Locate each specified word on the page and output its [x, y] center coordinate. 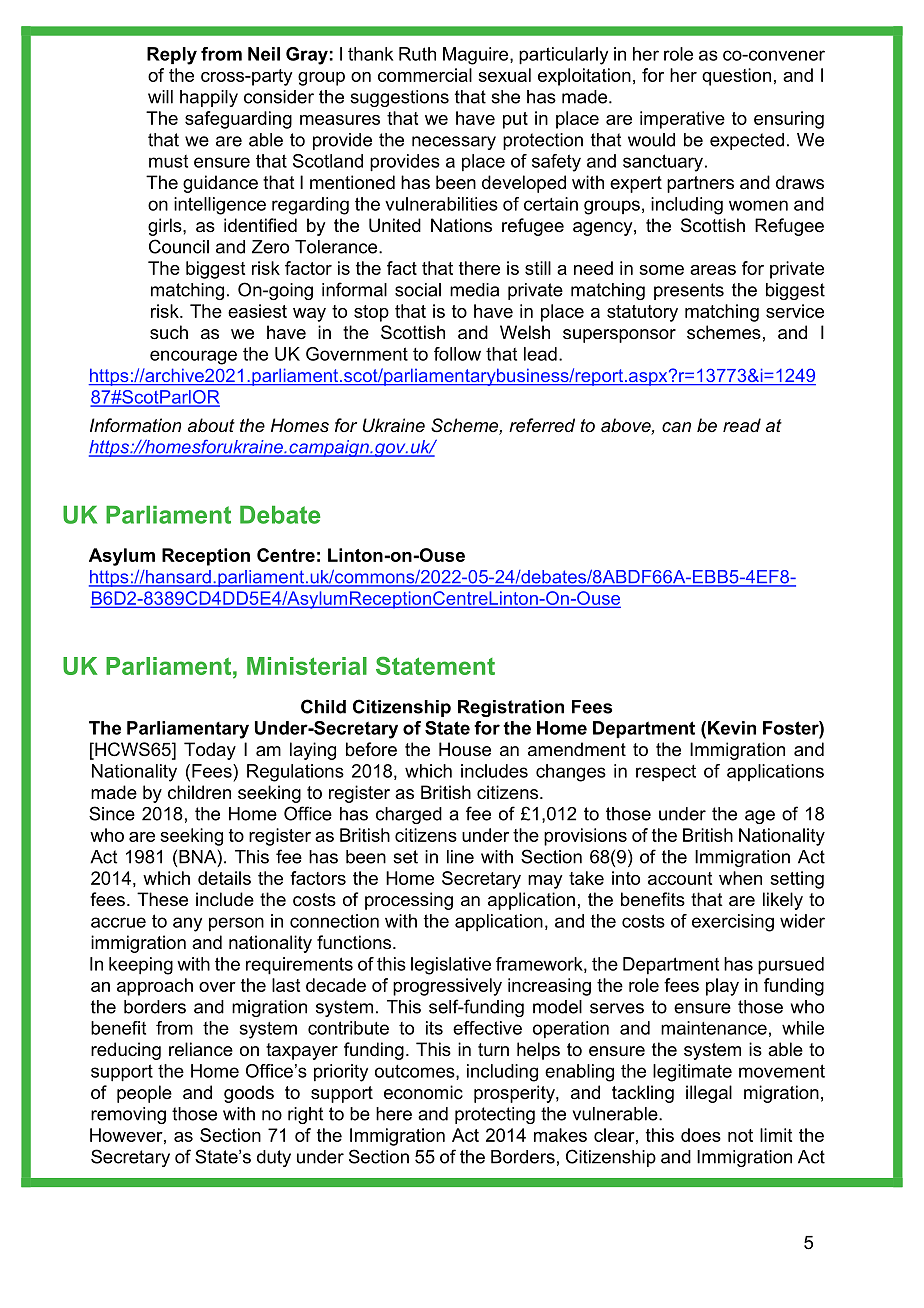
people [144, 1094]
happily [209, 98]
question [736, 77]
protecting [495, 1115]
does [701, 1135]
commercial [425, 75]
